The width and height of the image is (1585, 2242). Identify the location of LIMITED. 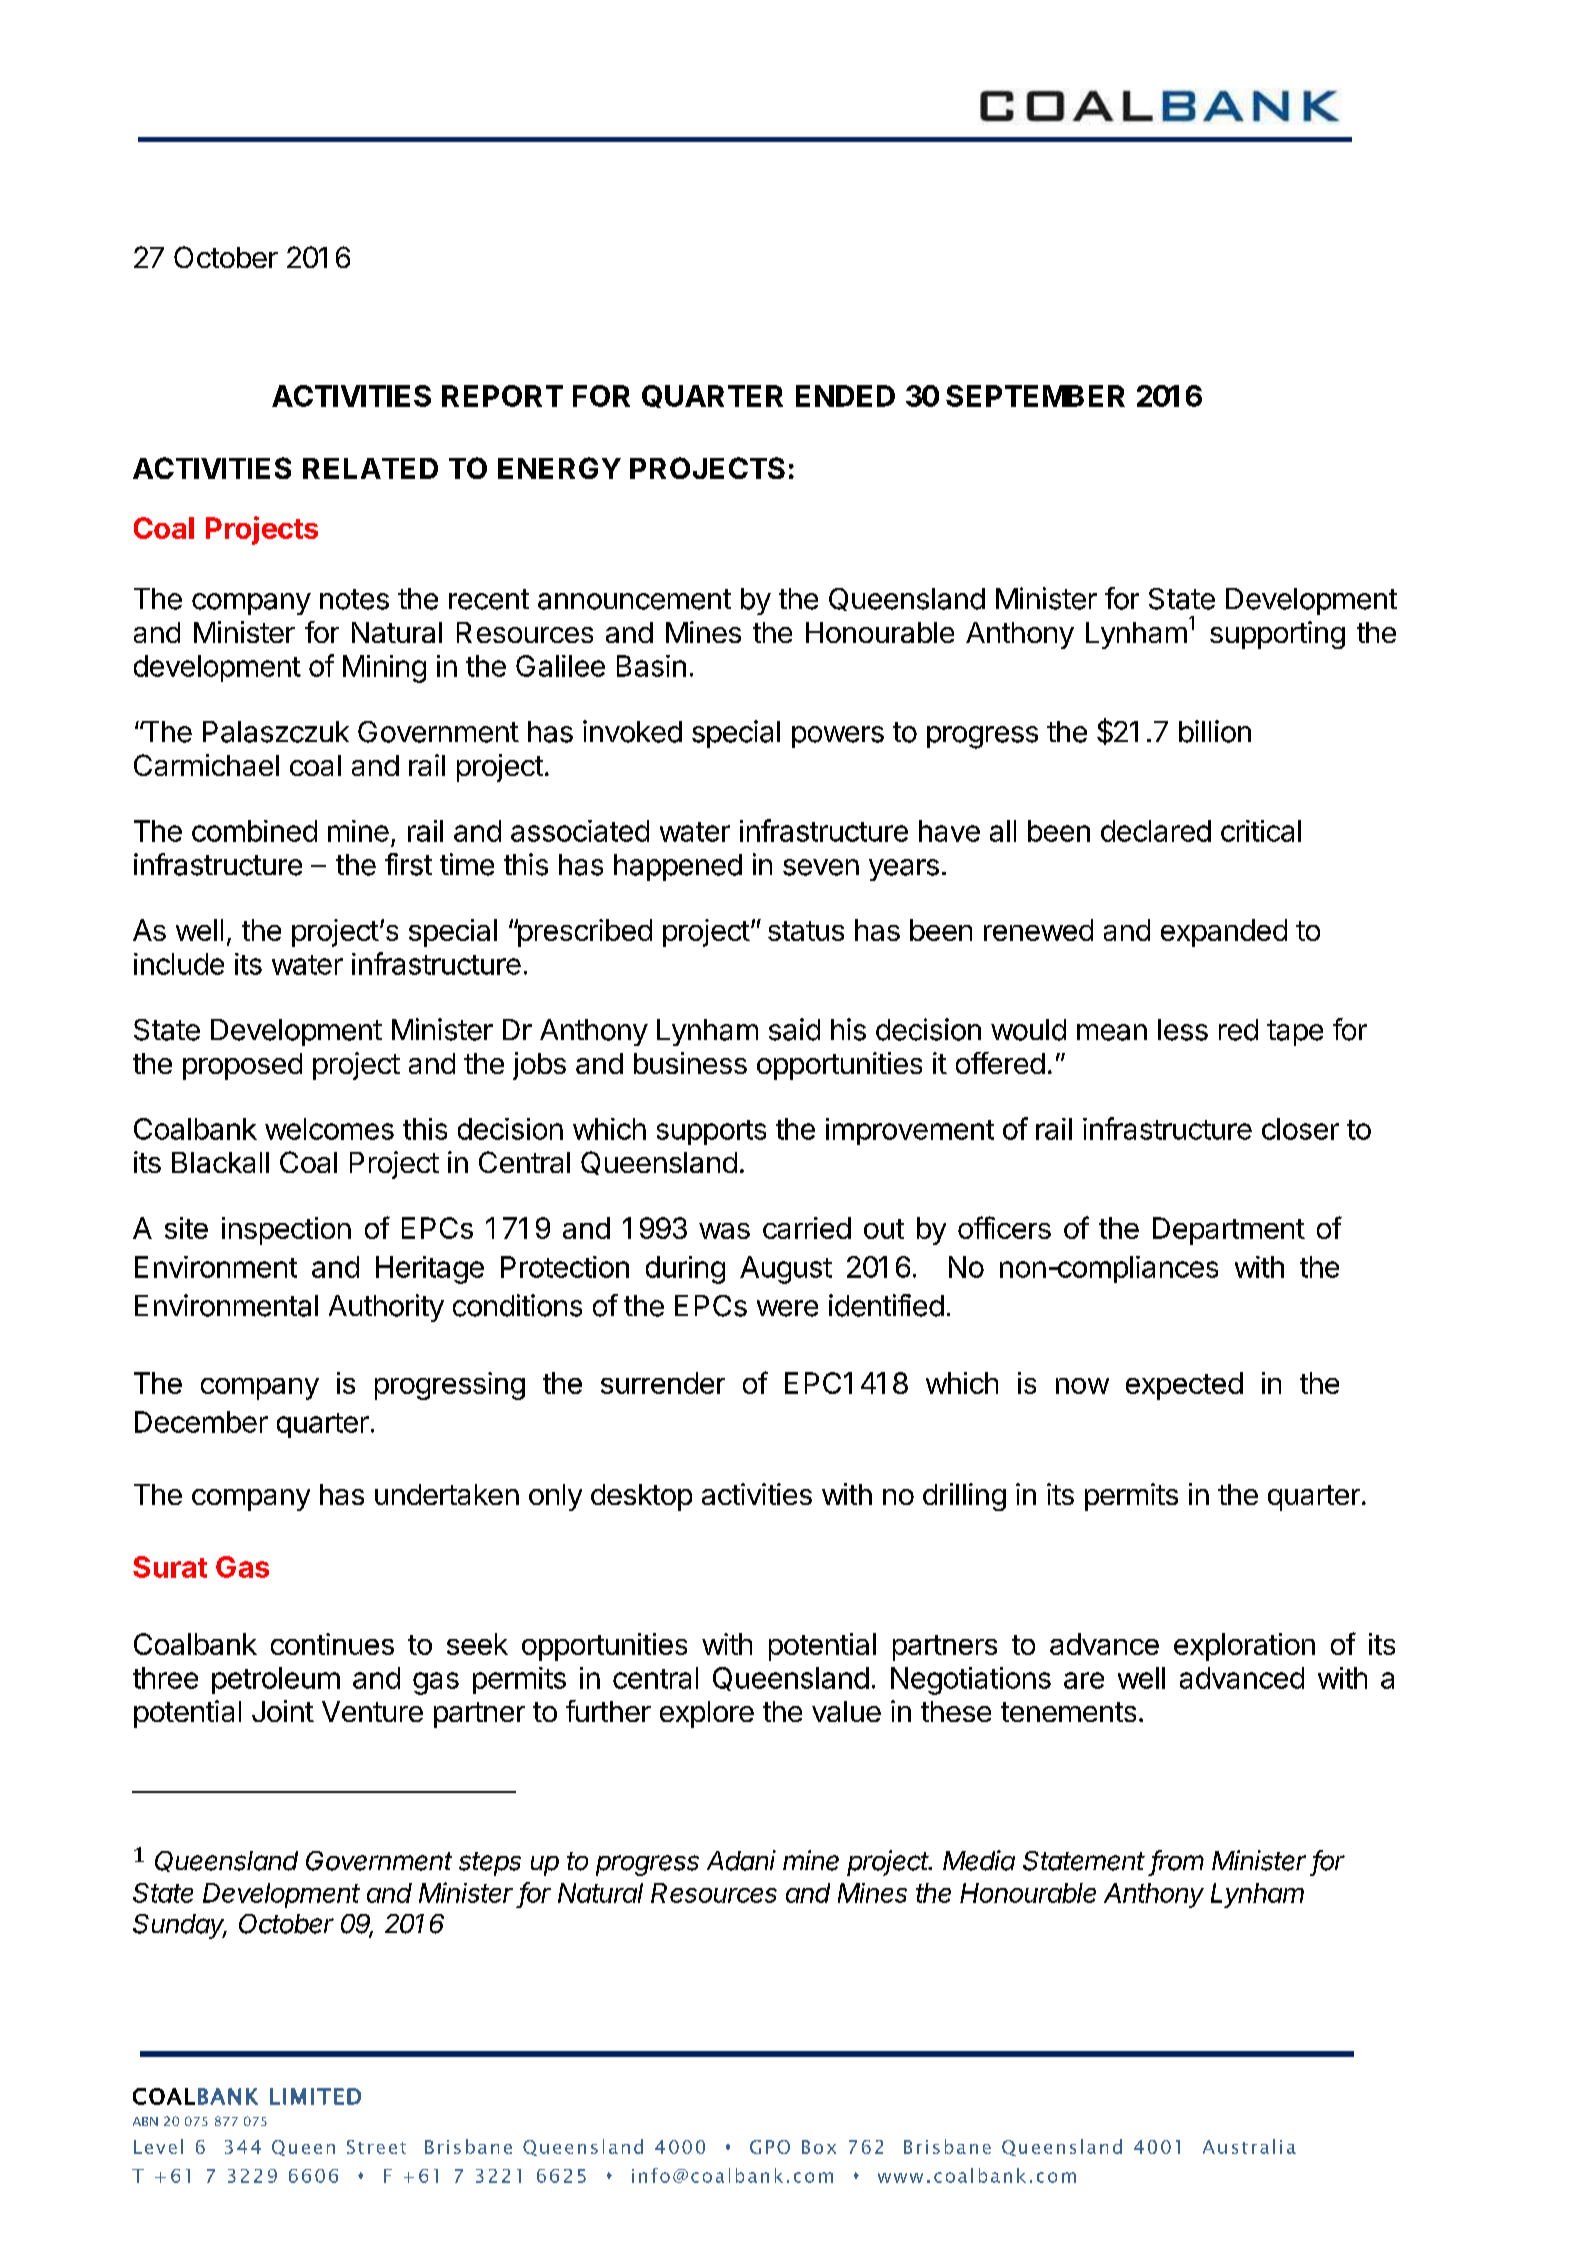
(315, 2096).
